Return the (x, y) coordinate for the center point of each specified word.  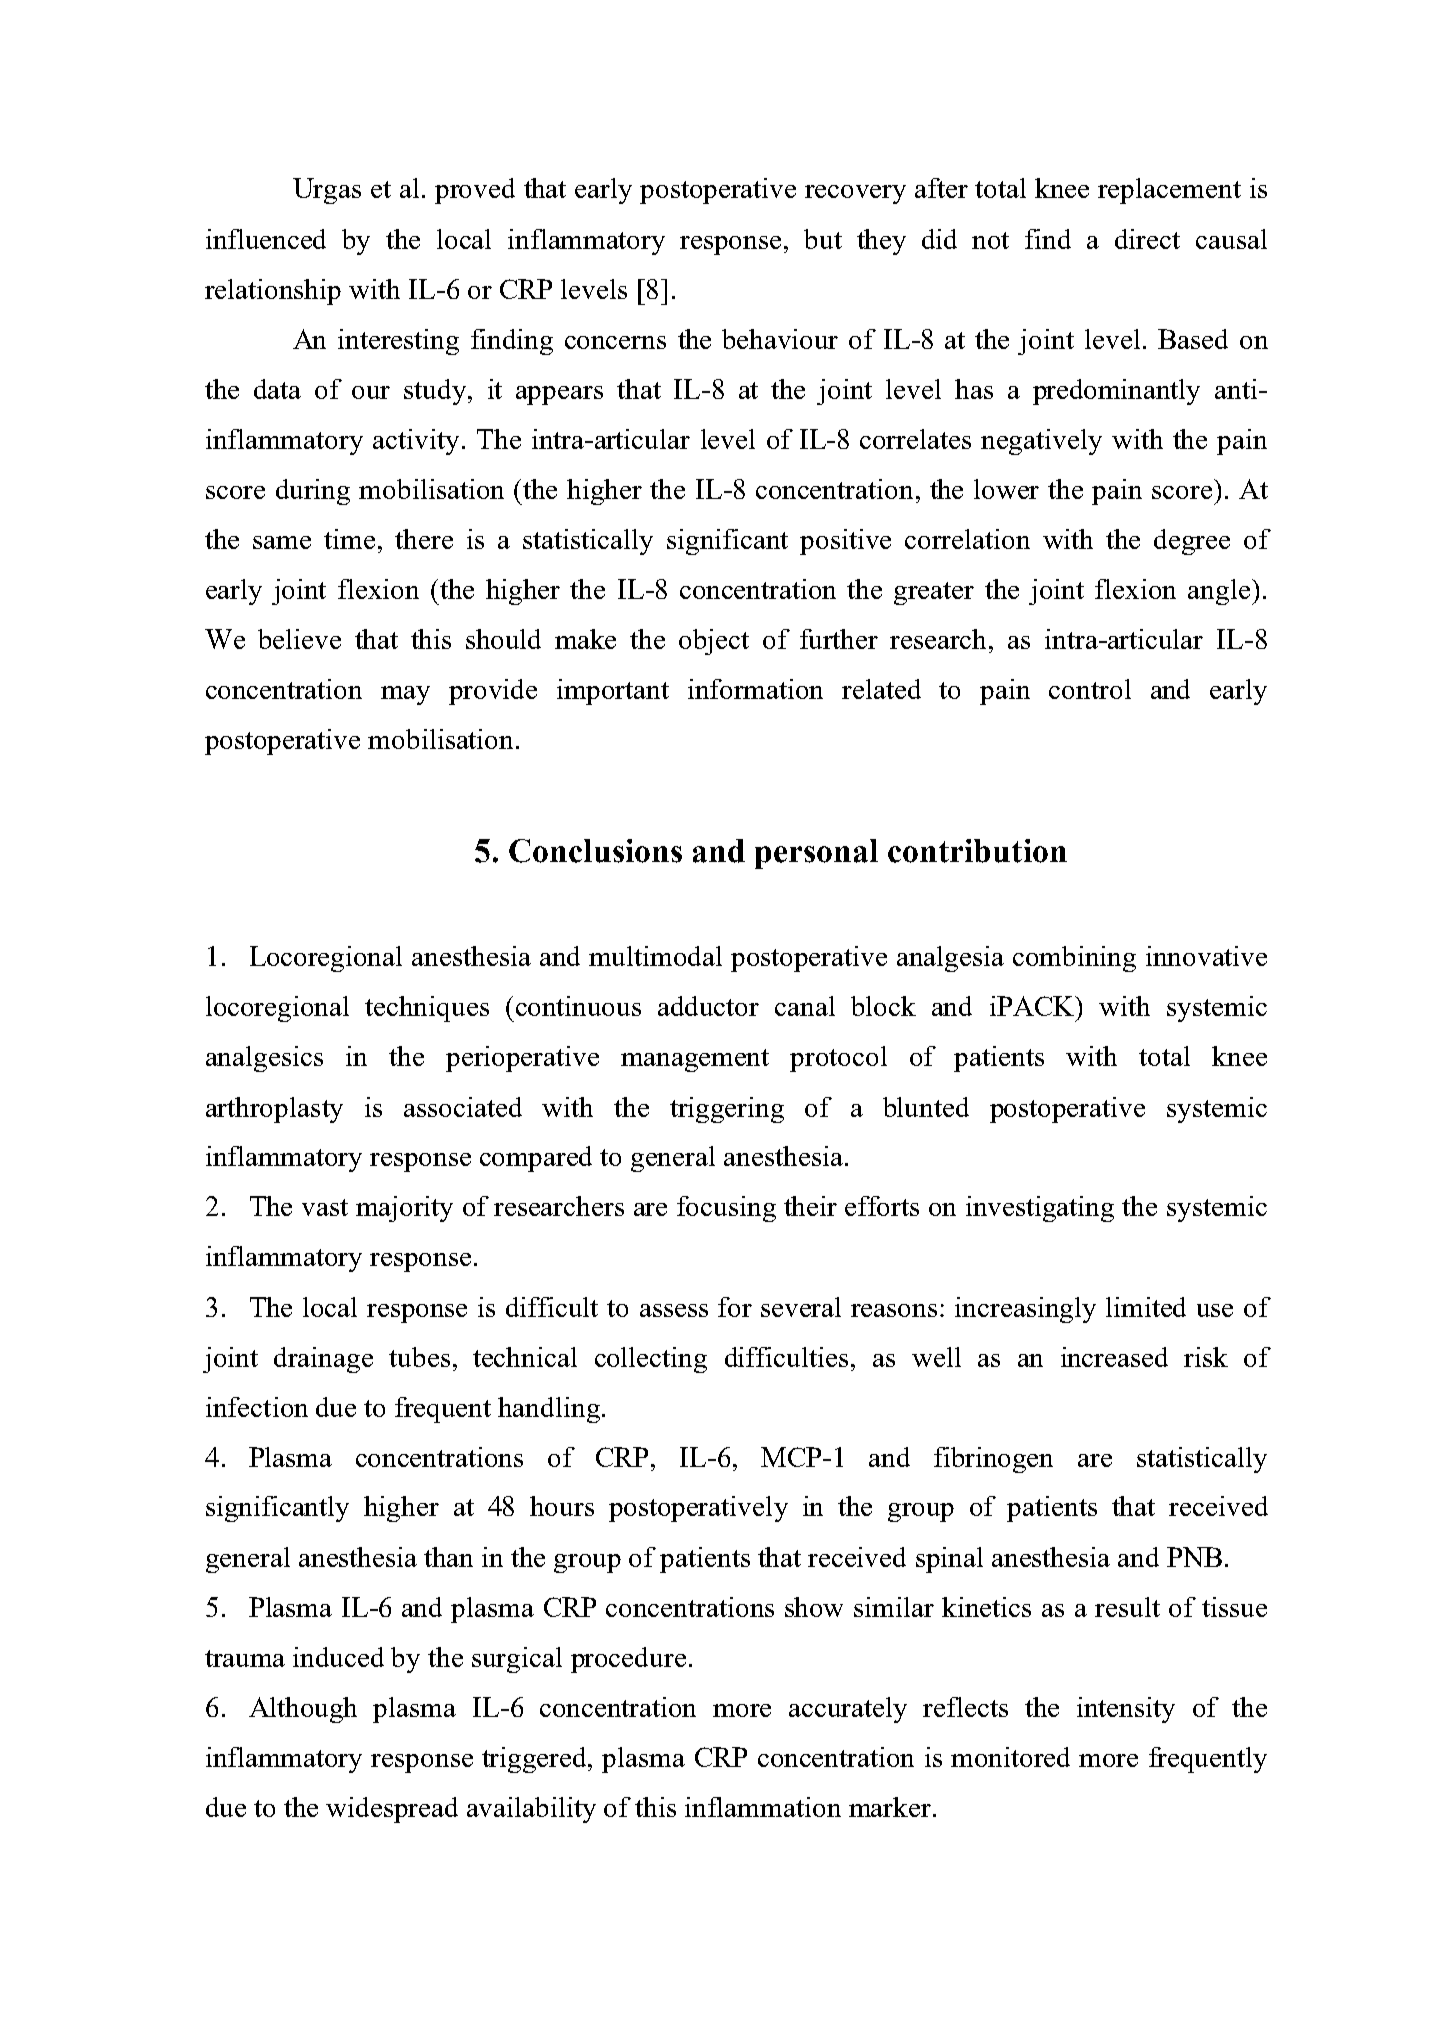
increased (1114, 1357)
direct (1147, 239)
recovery (855, 194)
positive (845, 542)
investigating (1040, 1209)
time (349, 539)
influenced (266, 239)
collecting (651, 1360)
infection (257, 1407)
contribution (977, 851)
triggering (727, 1110)
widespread (392, 1810)
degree (1192, 542)
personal (816, 854)
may (405, 695)
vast (325, 1207)
